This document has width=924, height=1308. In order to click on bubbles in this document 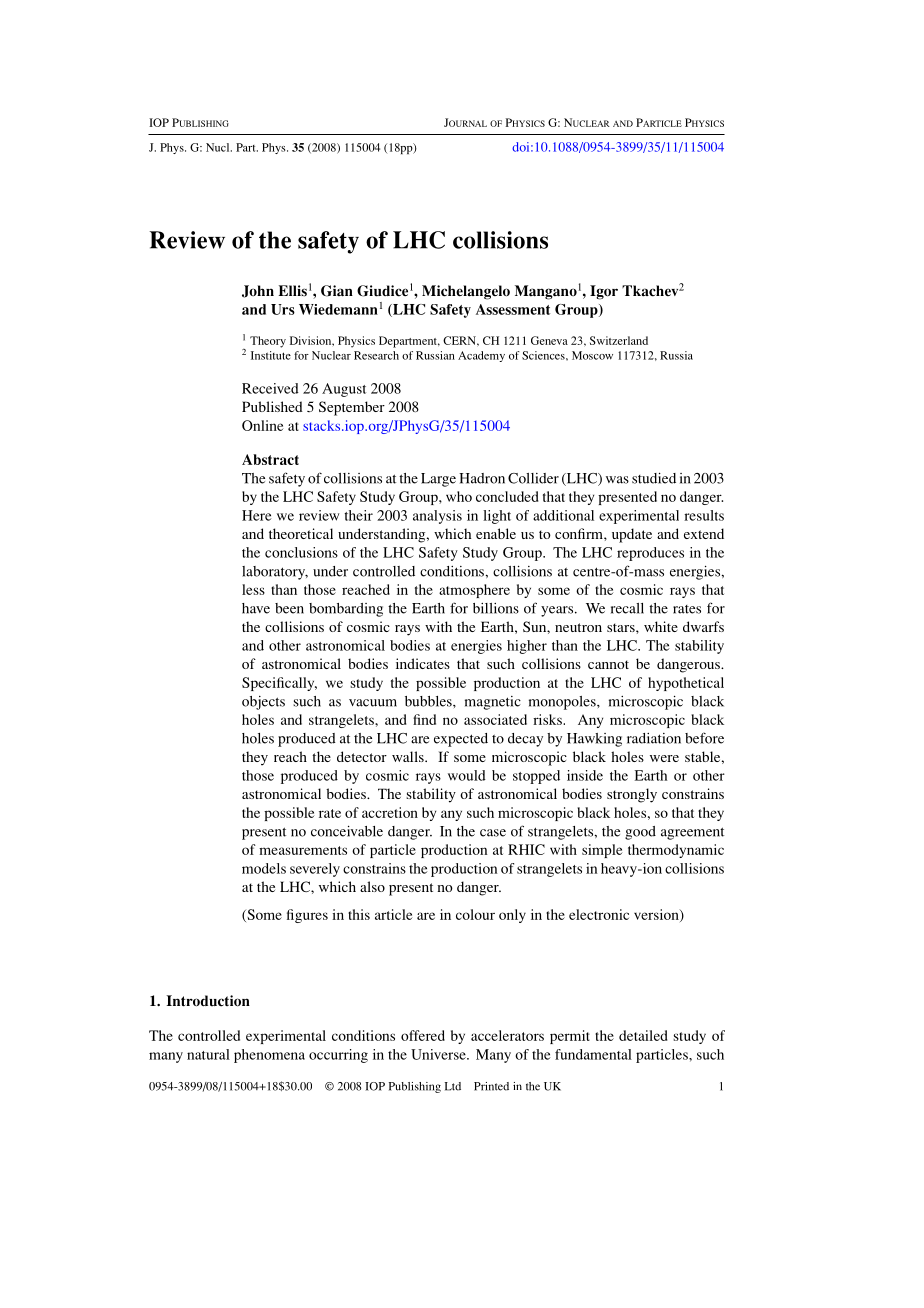, I will do `click(429, 701)`.
